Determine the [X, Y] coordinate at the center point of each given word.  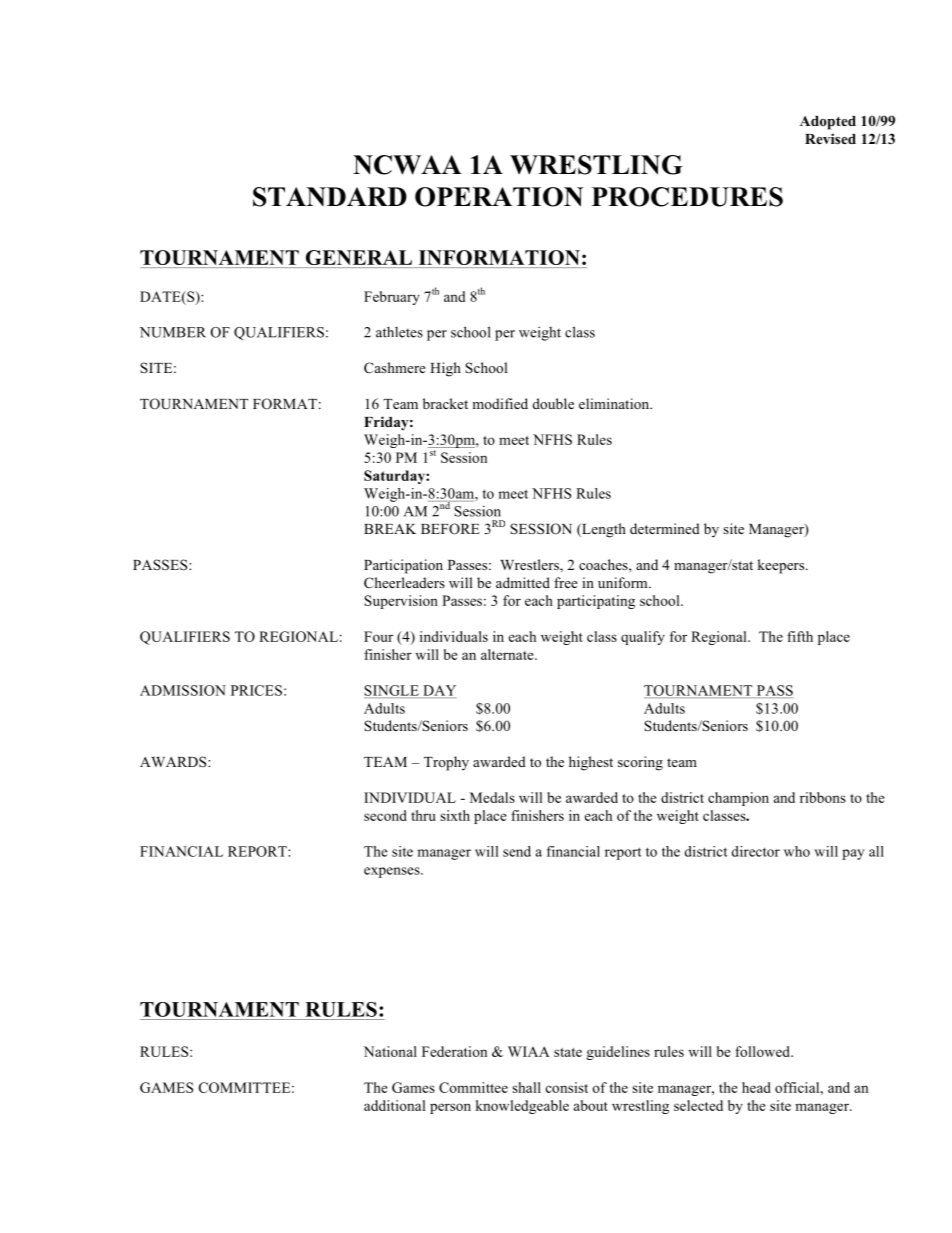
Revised [830, 138]
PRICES [256, 690]
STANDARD [330, 197]
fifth [800, 636]
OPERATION [499, 197]
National [390, 1051]
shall [526, 1087]
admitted [523, 582]
